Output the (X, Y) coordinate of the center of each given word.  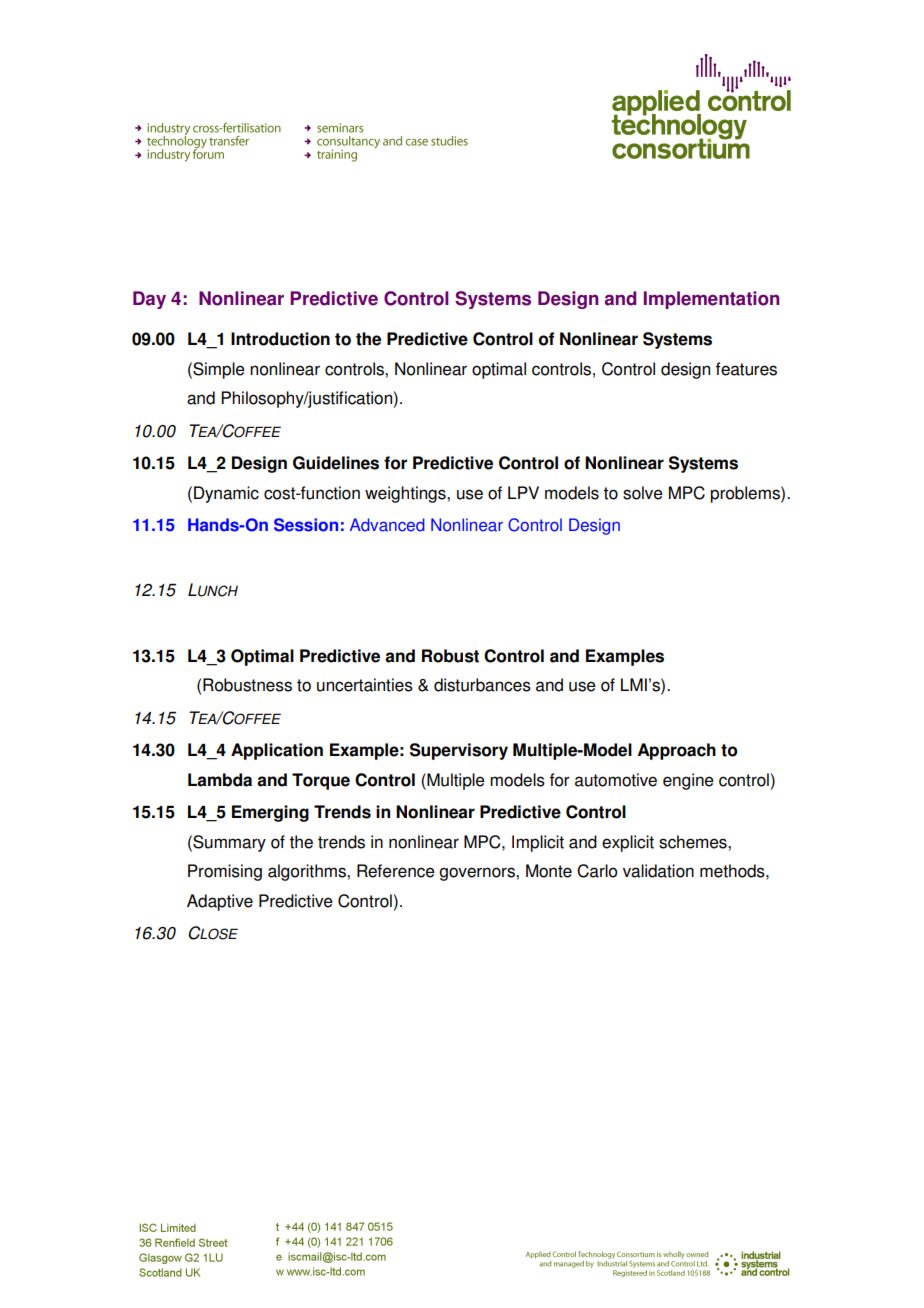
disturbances (482, 685)
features (746, 369)
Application (277, 751)
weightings (406, 494)
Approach (677, 751)
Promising (225, 872)
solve (643, 493)
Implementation (711, 300)
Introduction (280, 339)
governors (478, 874)
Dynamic (226, 494)
